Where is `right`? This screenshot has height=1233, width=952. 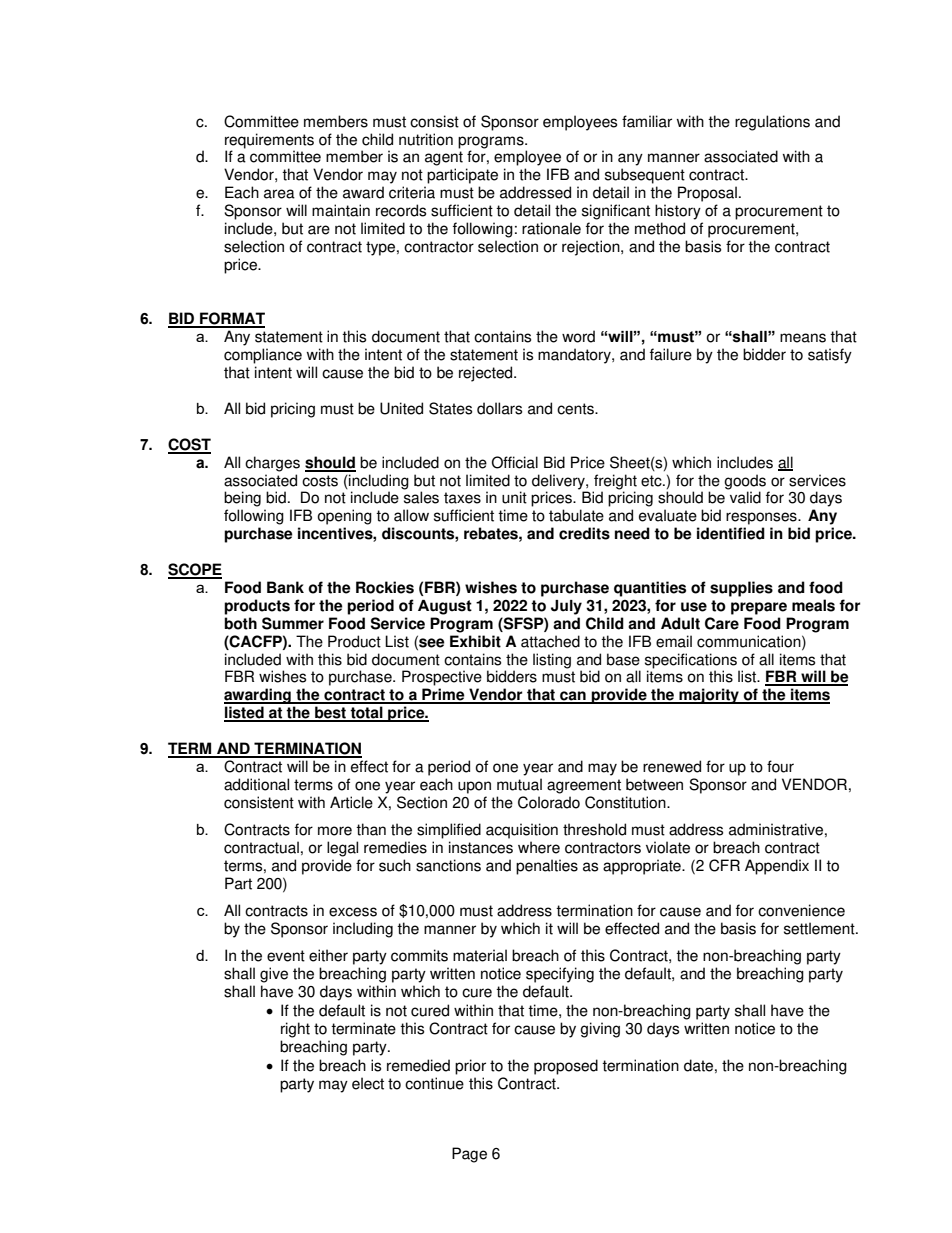
right is located at coordinates (295, 1030).
